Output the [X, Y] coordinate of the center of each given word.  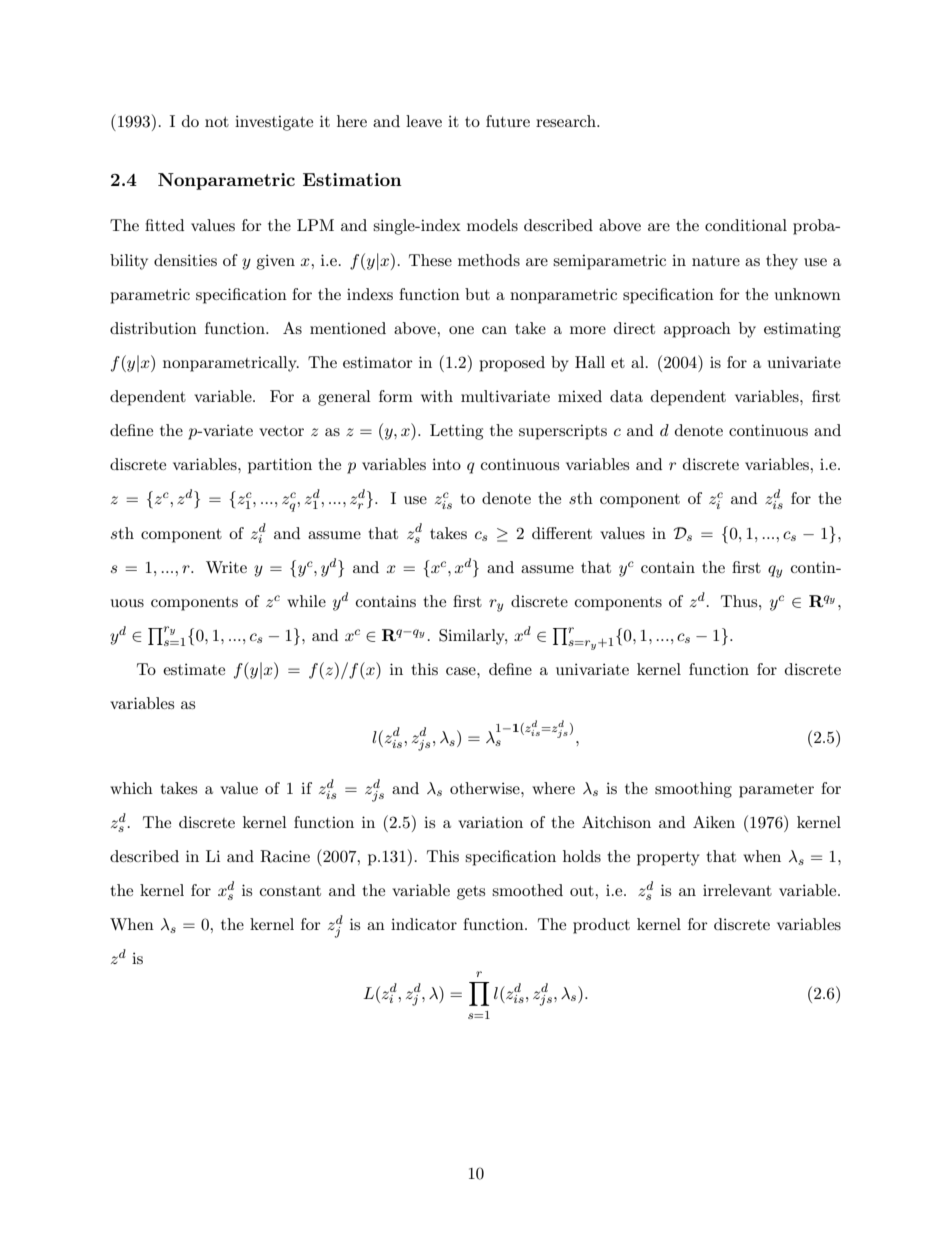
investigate [274, 123]
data [626, 396]
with [437, 396]
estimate [194, 669]
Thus [740, 601]
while [306, 601]
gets [471, 893]
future [508, 121]
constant [290, 891]
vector [281, 431]
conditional [746, 225]
